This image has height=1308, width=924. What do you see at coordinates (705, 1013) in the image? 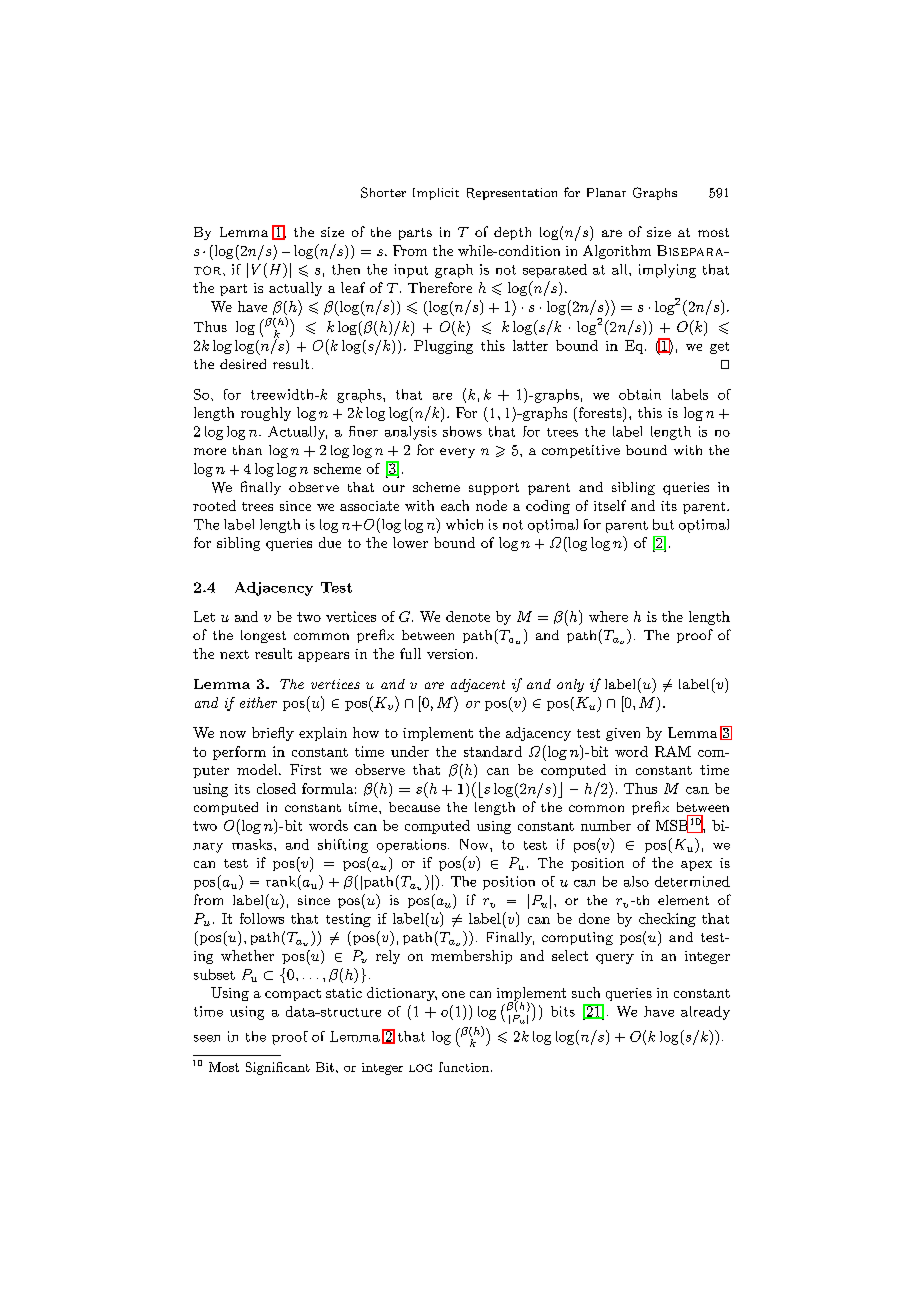
I see `already` at bounding box center [705, 1013].
